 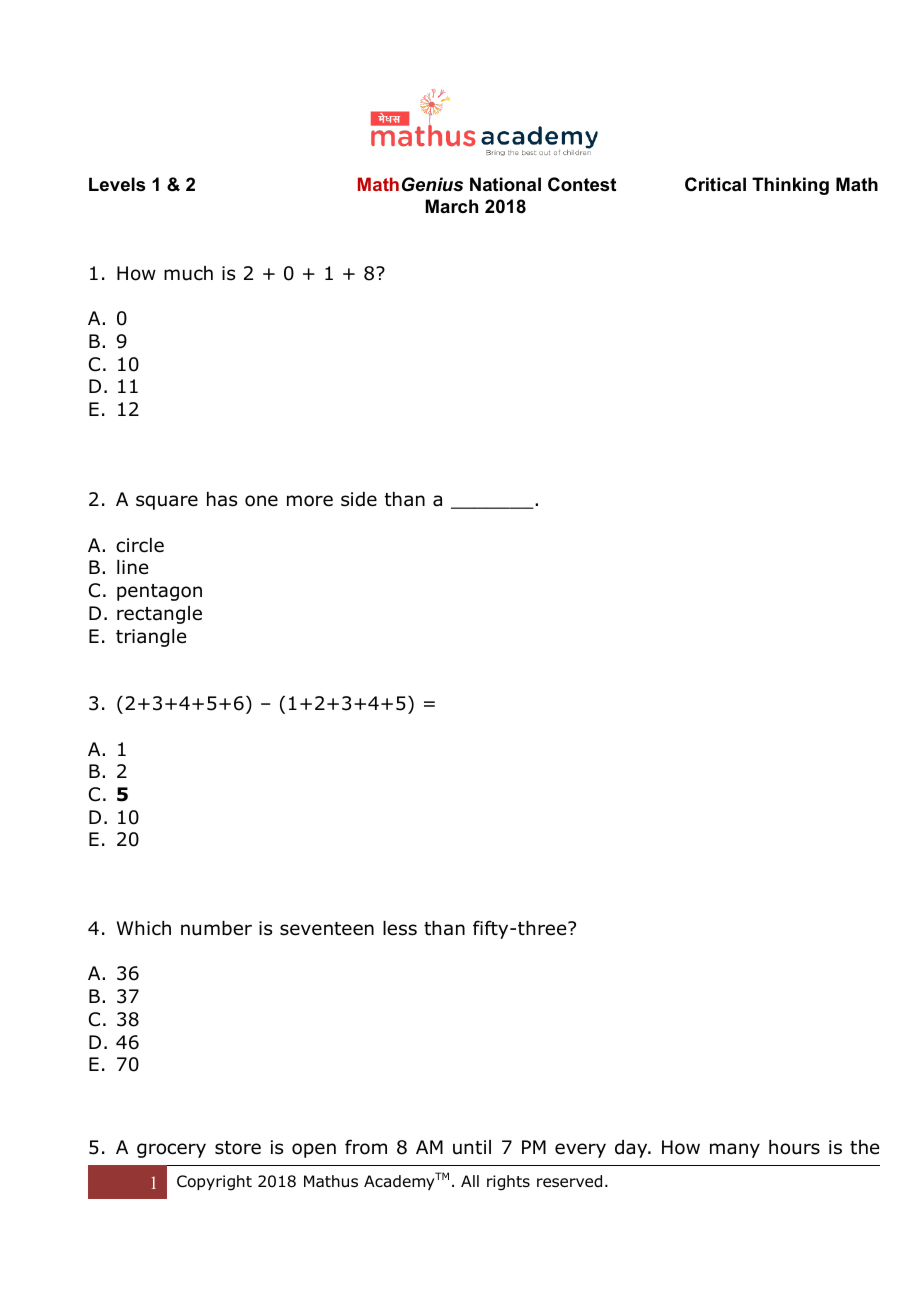 I want to click on triangle, so click(x=151, y=638).
